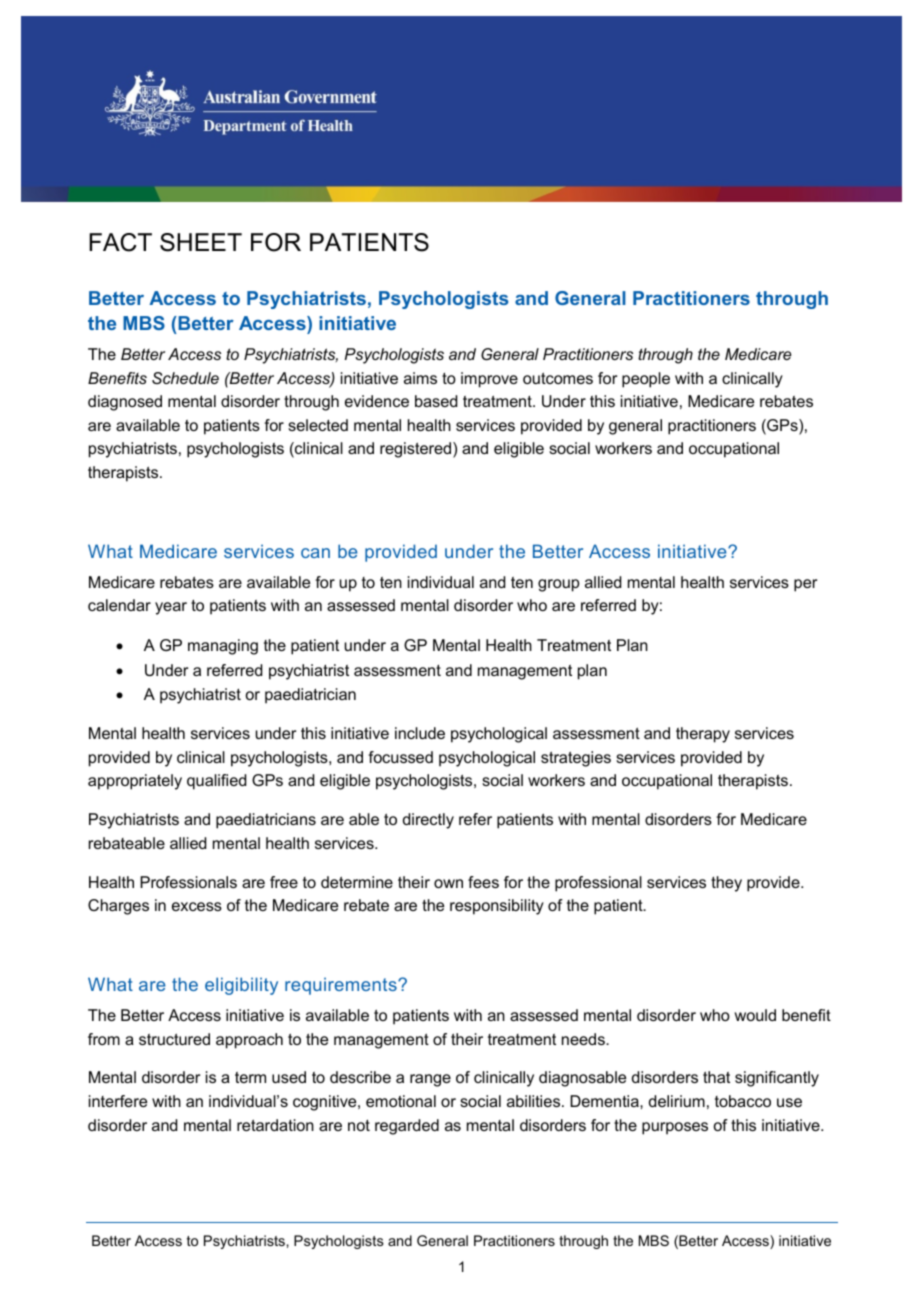  I want to click on range, so click(430, 1080).
